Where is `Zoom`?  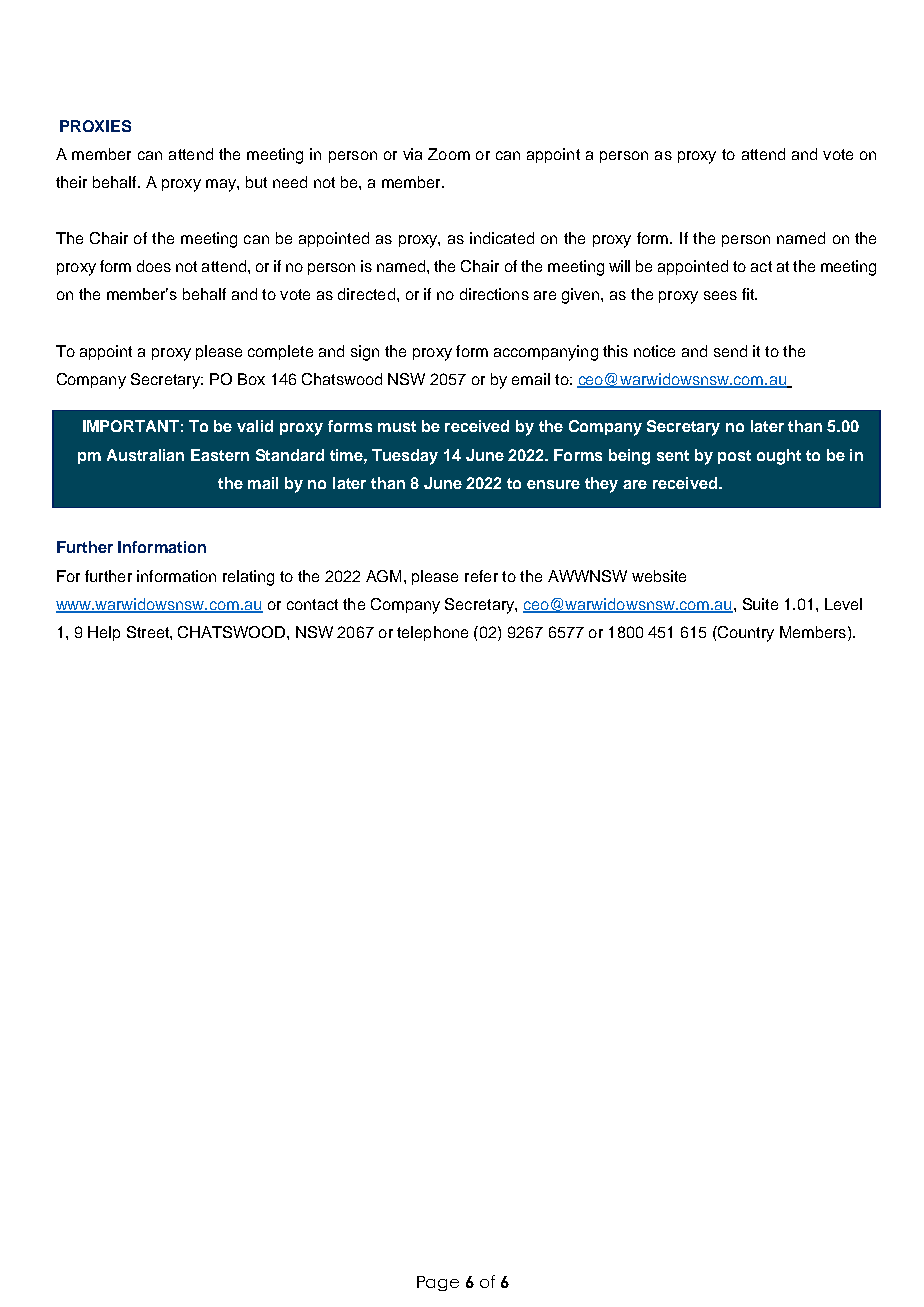 Zoom is located at coordinates (449, 154).
